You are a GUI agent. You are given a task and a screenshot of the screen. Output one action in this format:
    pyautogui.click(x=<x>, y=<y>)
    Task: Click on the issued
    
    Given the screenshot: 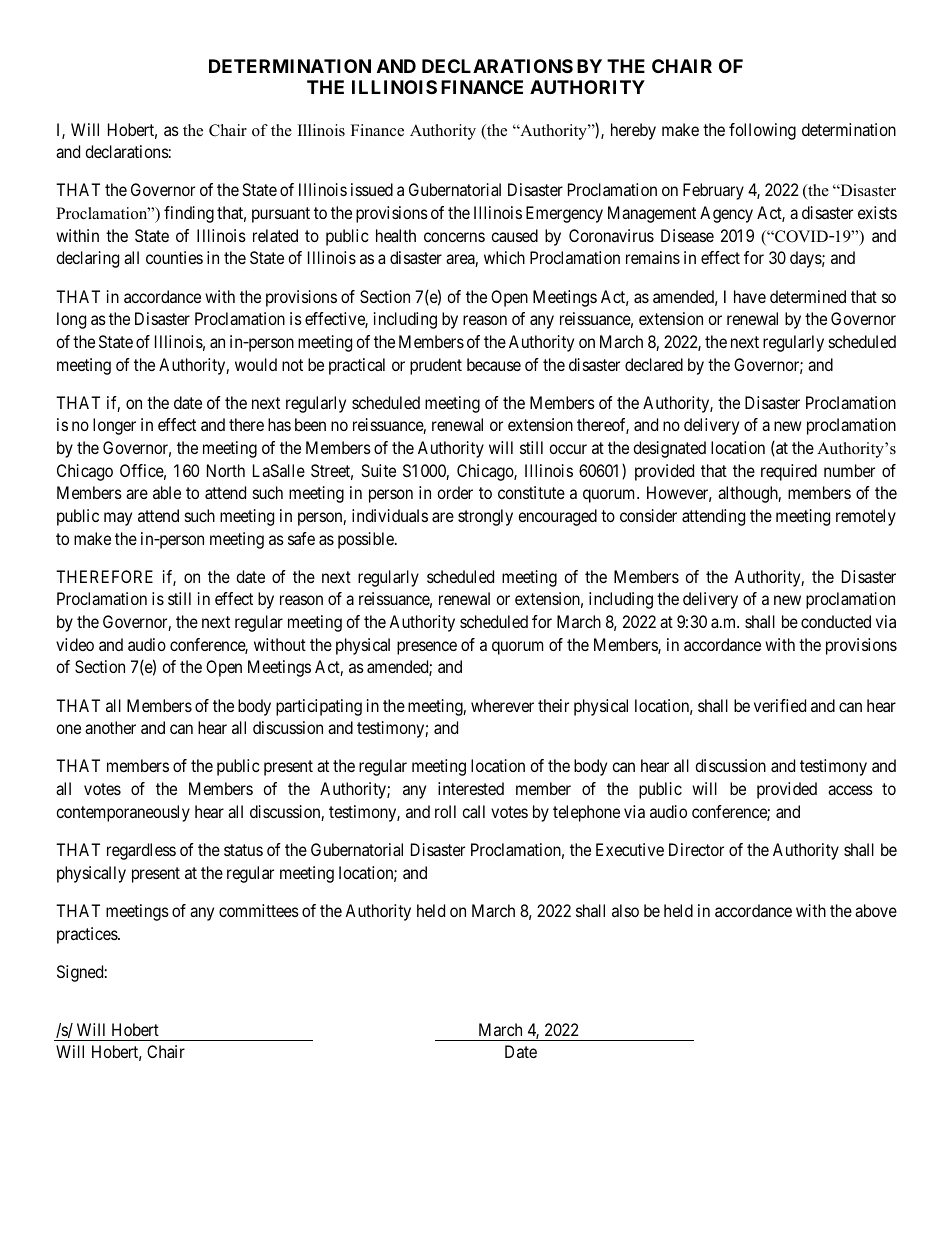 What is the action you would take?
    pyautogui.click(x=372, y=189)
